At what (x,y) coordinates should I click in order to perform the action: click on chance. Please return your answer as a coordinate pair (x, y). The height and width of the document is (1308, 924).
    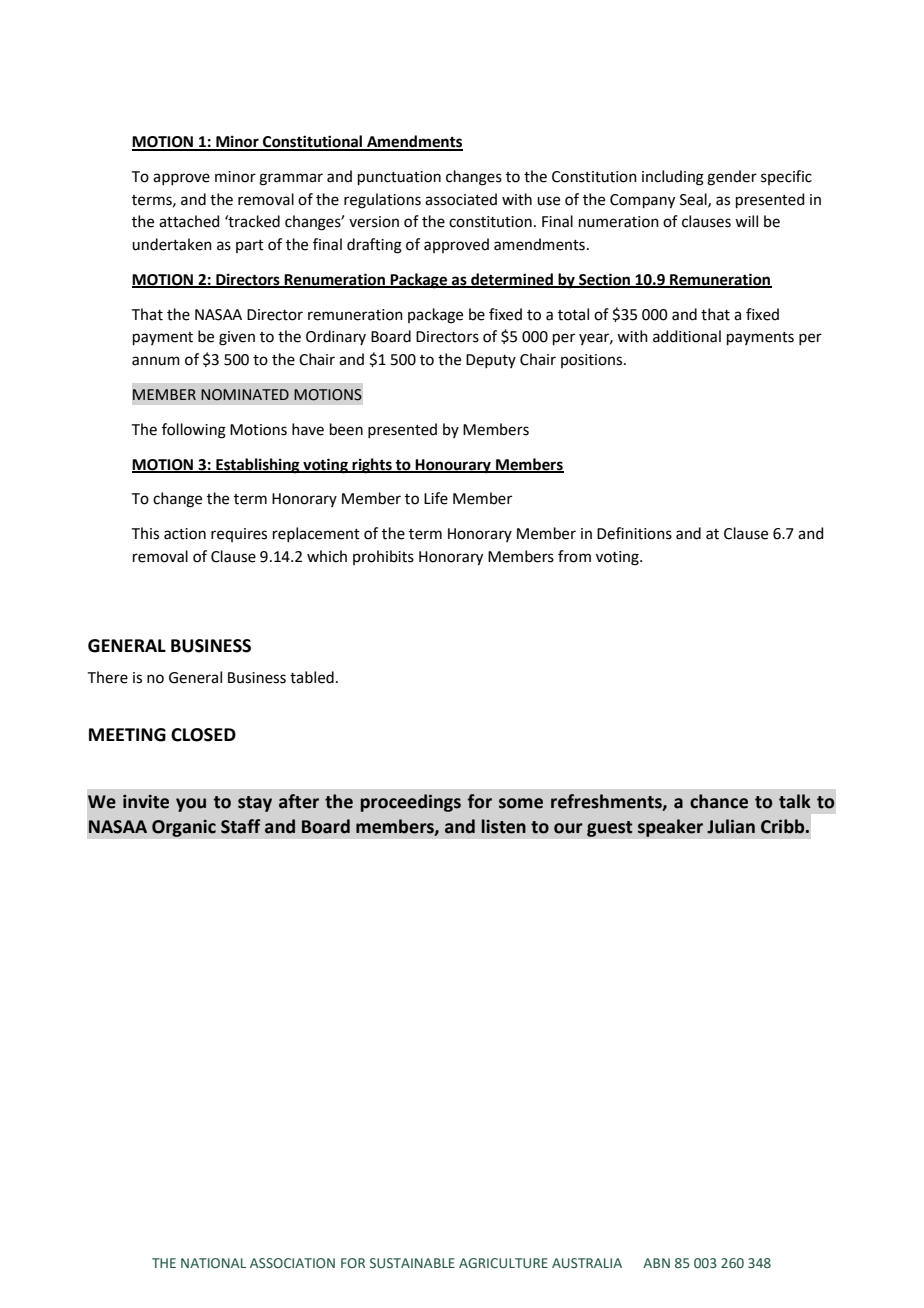
    Looking at the image, I should click on (719, 801).
